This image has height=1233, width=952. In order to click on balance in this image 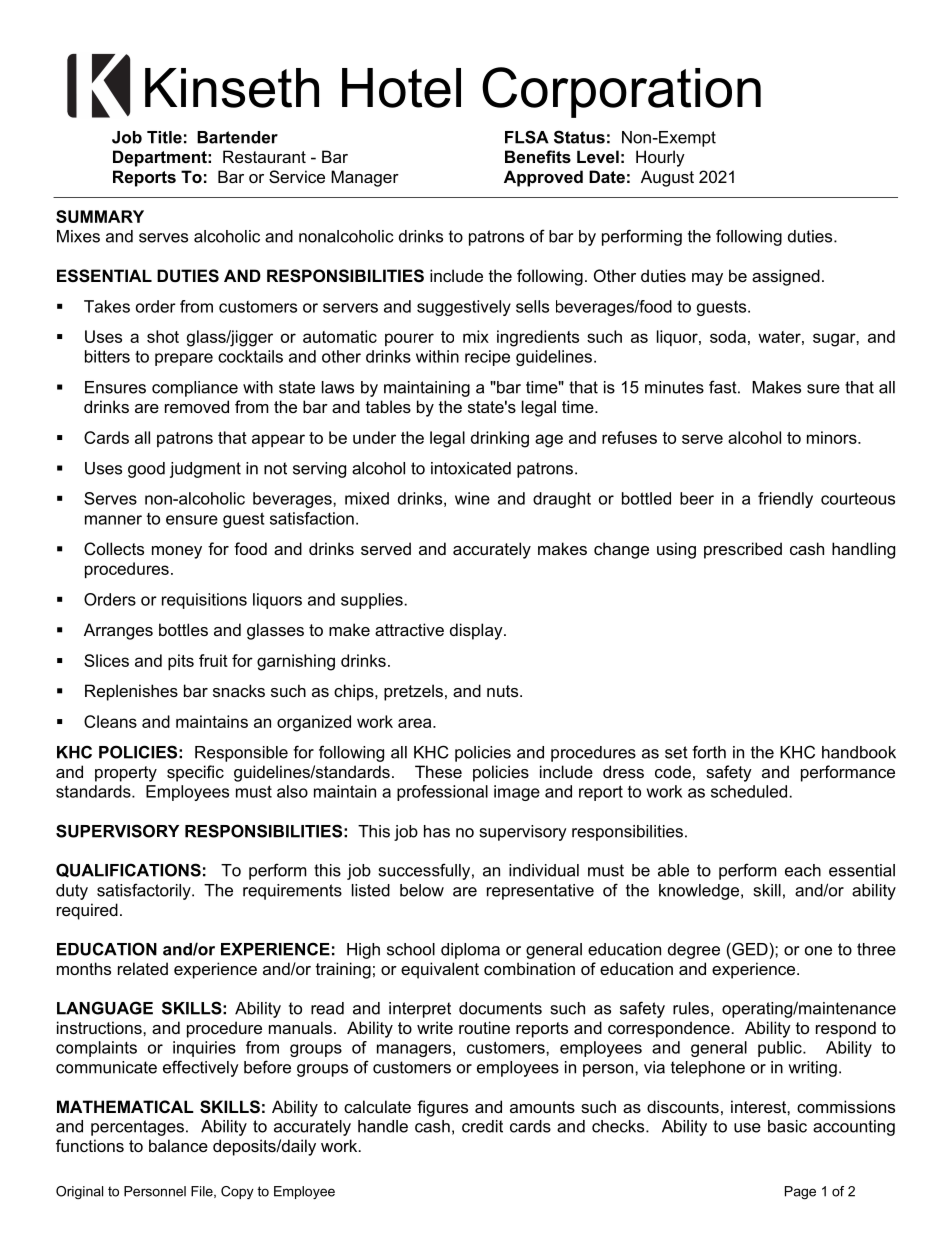, I will do `click(178, 1145)`.
